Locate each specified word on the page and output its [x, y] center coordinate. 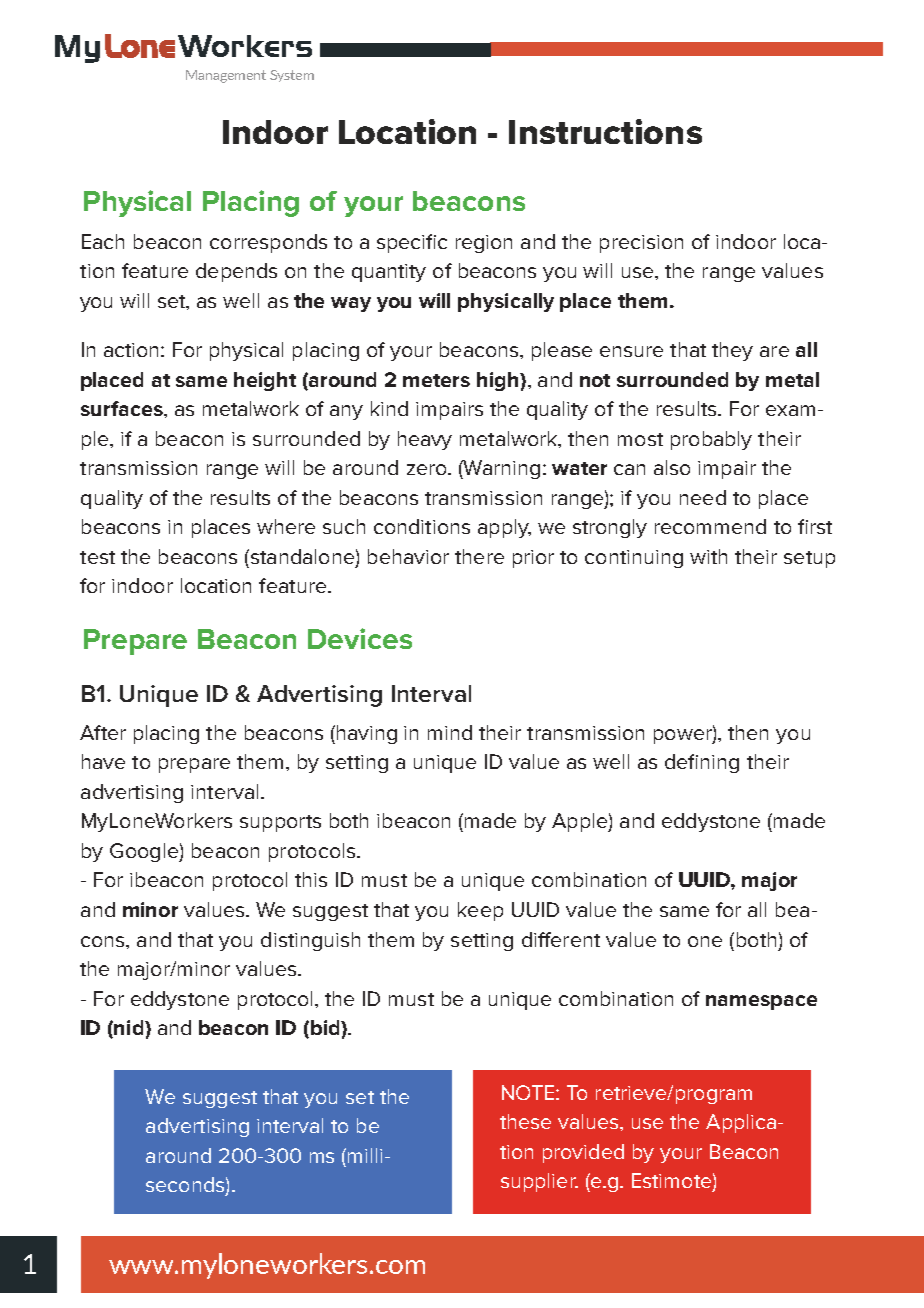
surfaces [123, 408]
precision [641, 244]
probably [711, 440]
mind [450, 732]
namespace [761, 1002]
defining [702, 763]
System [292, 76]
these [525, 1121]
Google [145, 852]
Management [226, 76]
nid [130, 1027]
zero [428, 469]
